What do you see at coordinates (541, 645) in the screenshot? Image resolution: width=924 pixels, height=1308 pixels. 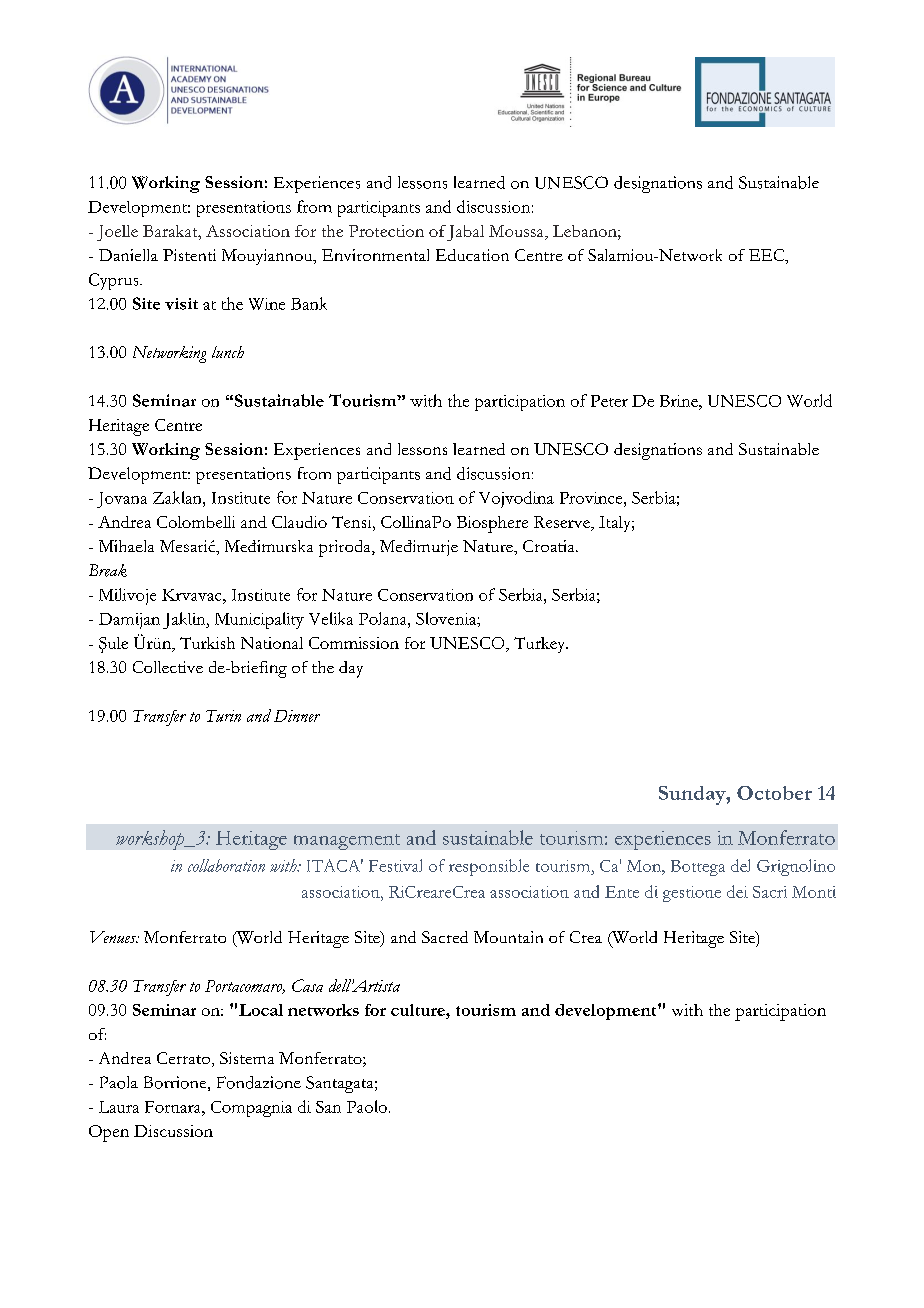 I see `Turkey` at bounding box center [541, 645].
